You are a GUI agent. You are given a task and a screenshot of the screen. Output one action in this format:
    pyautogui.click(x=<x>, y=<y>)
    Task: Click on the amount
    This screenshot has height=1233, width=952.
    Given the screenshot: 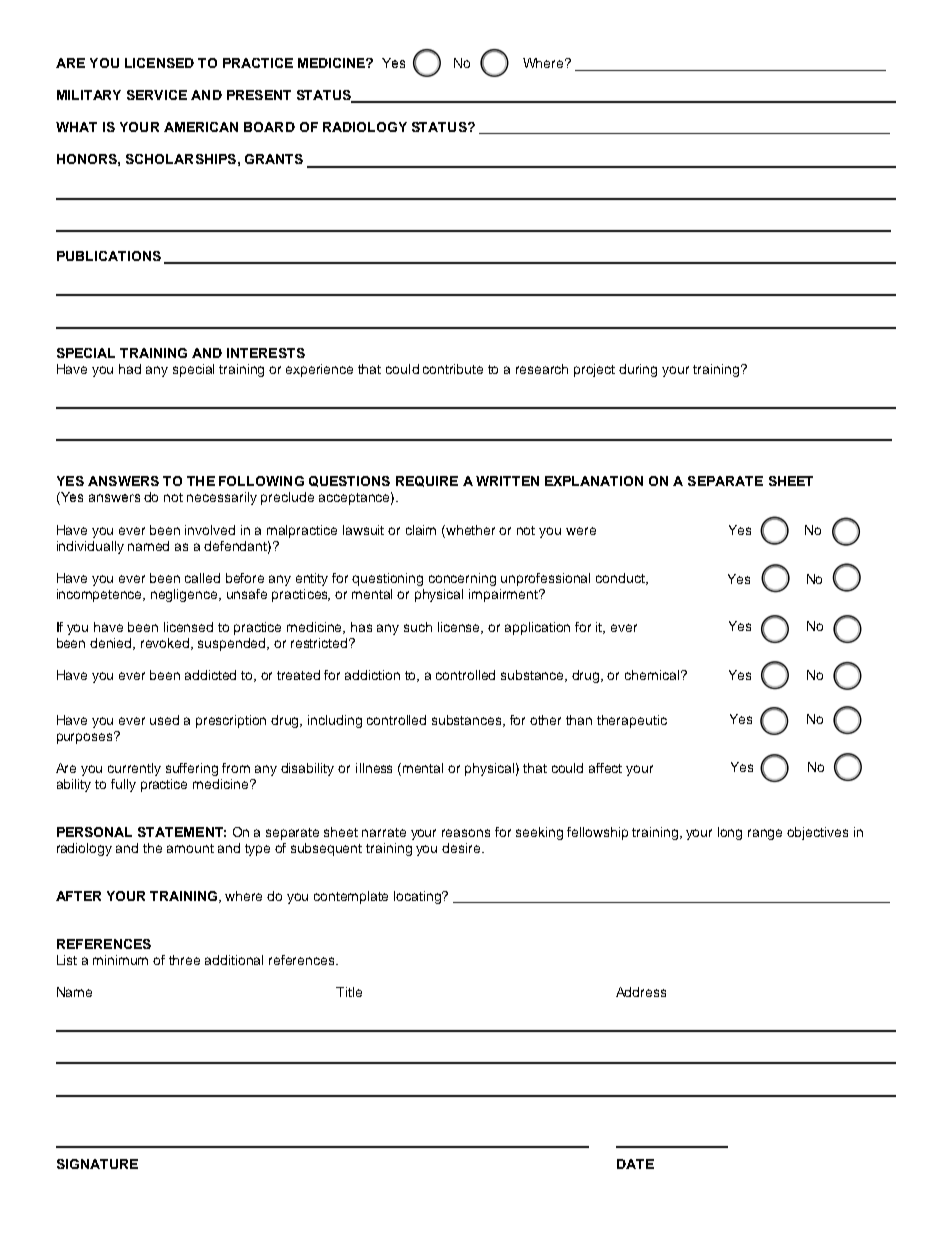 What is the action you would take?
    pyautogui.click(x=190, y=848)
